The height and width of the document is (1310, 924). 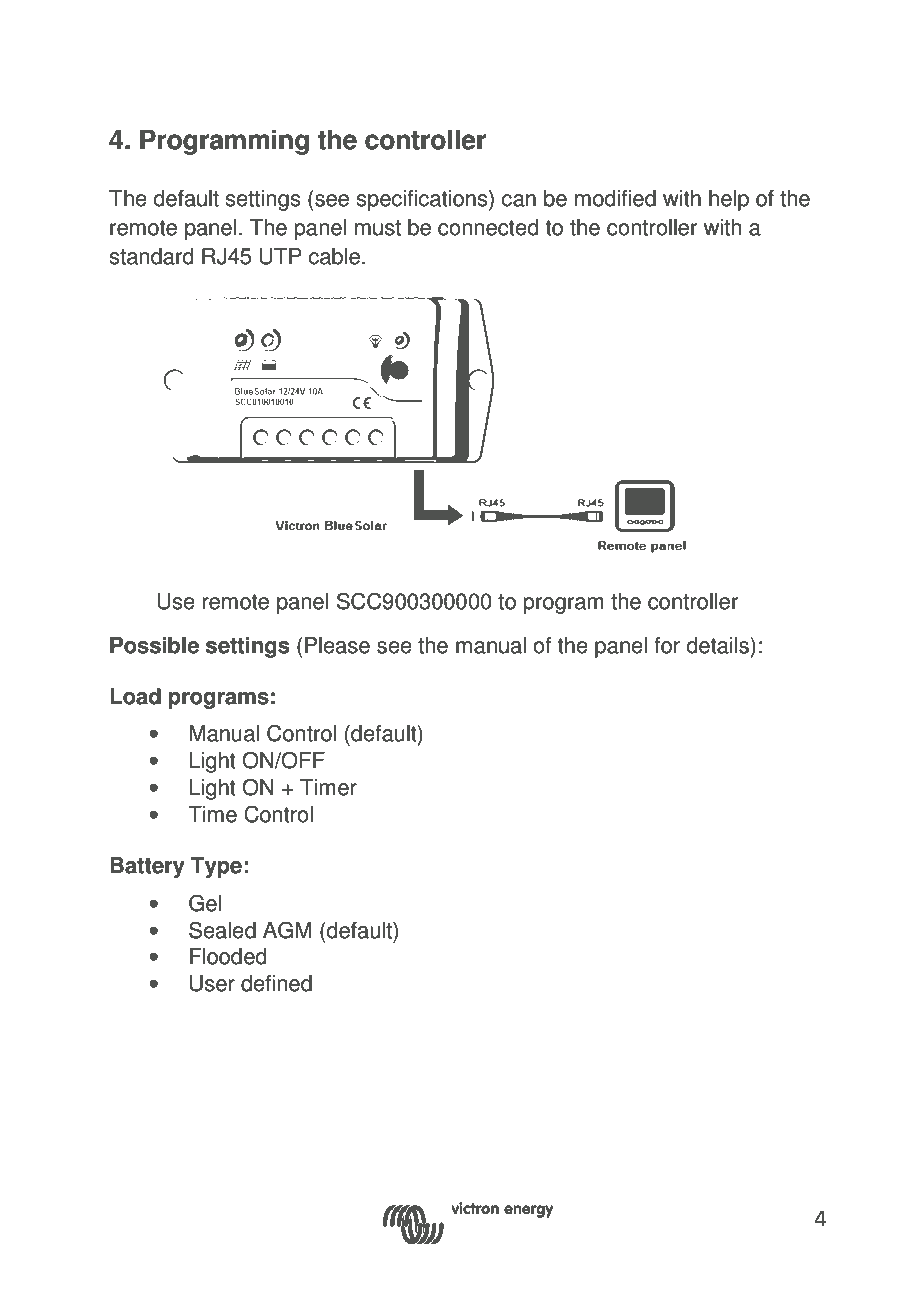 What do you see at coordinates (151, 256) in the document?
I see `standard` at bounding box center [151, 256].
